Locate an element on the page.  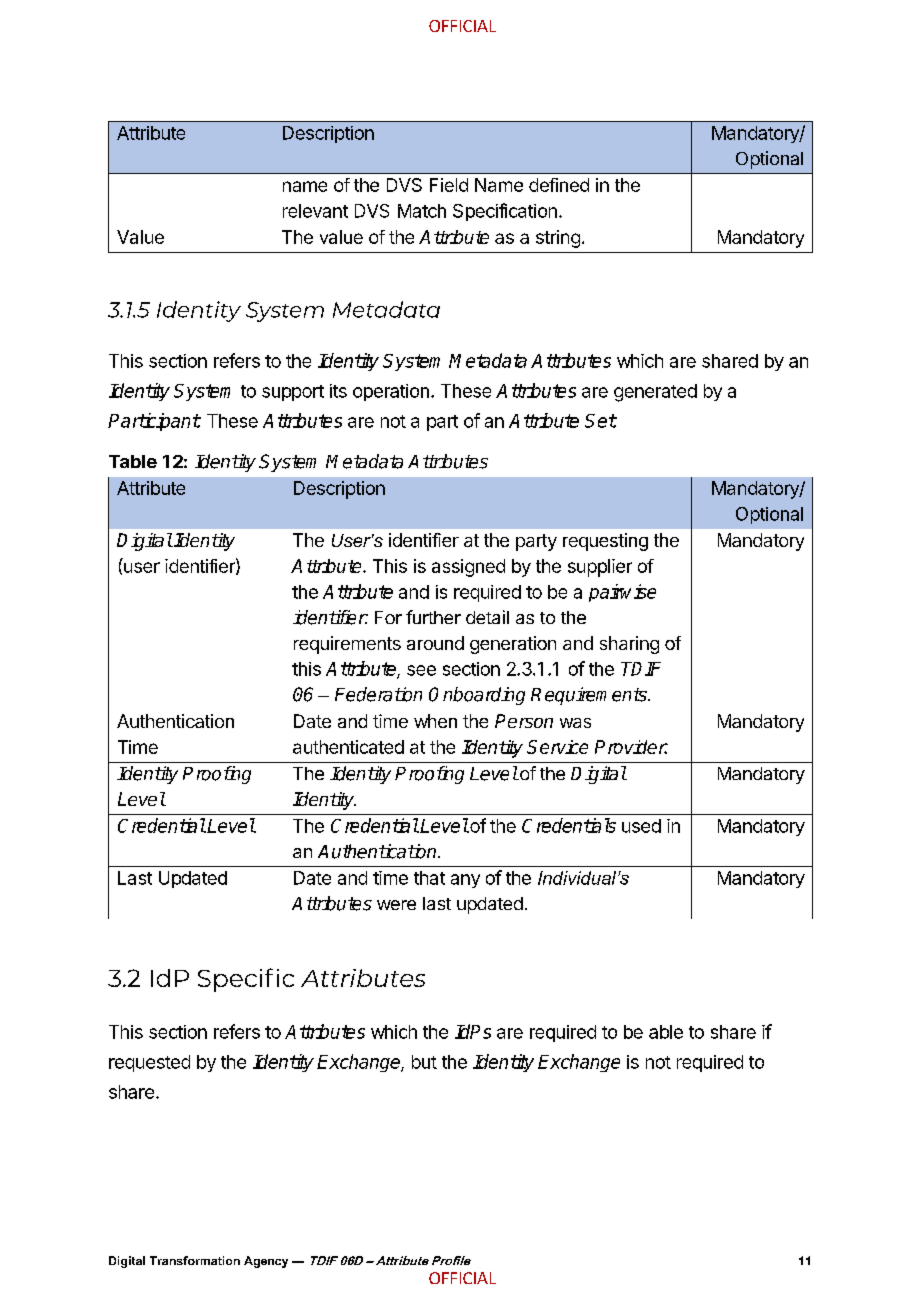
authenticated is located at coordinates (348, 747).
